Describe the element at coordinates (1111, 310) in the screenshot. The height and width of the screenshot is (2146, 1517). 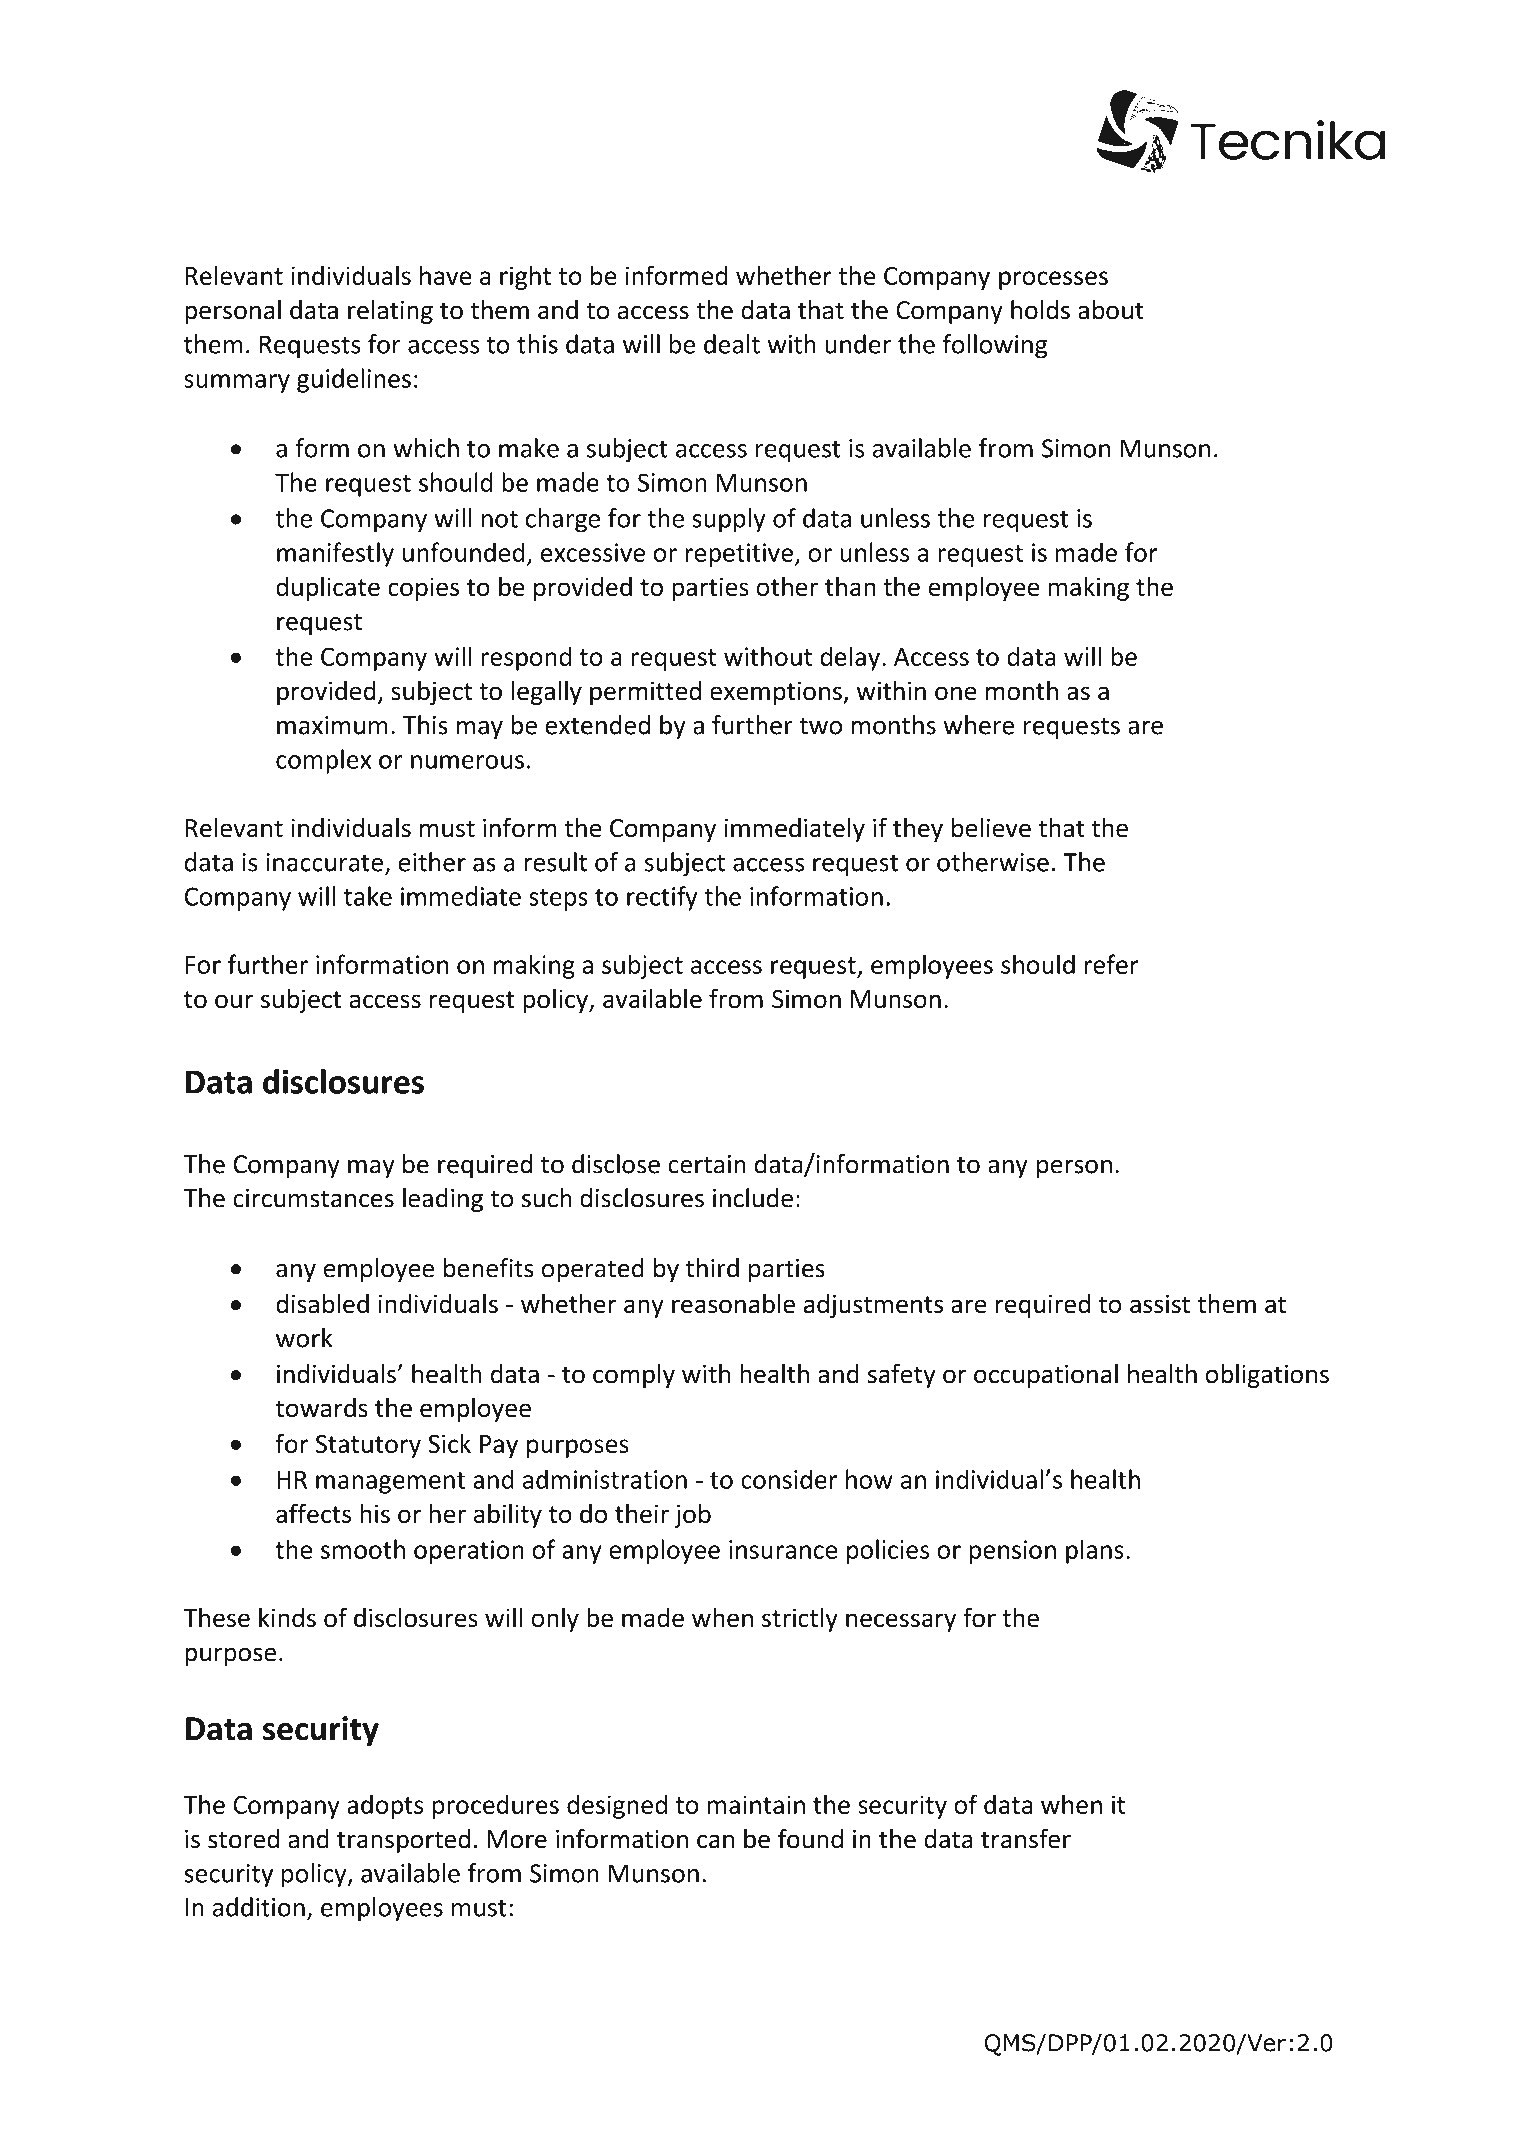
I see `about` at that location.
